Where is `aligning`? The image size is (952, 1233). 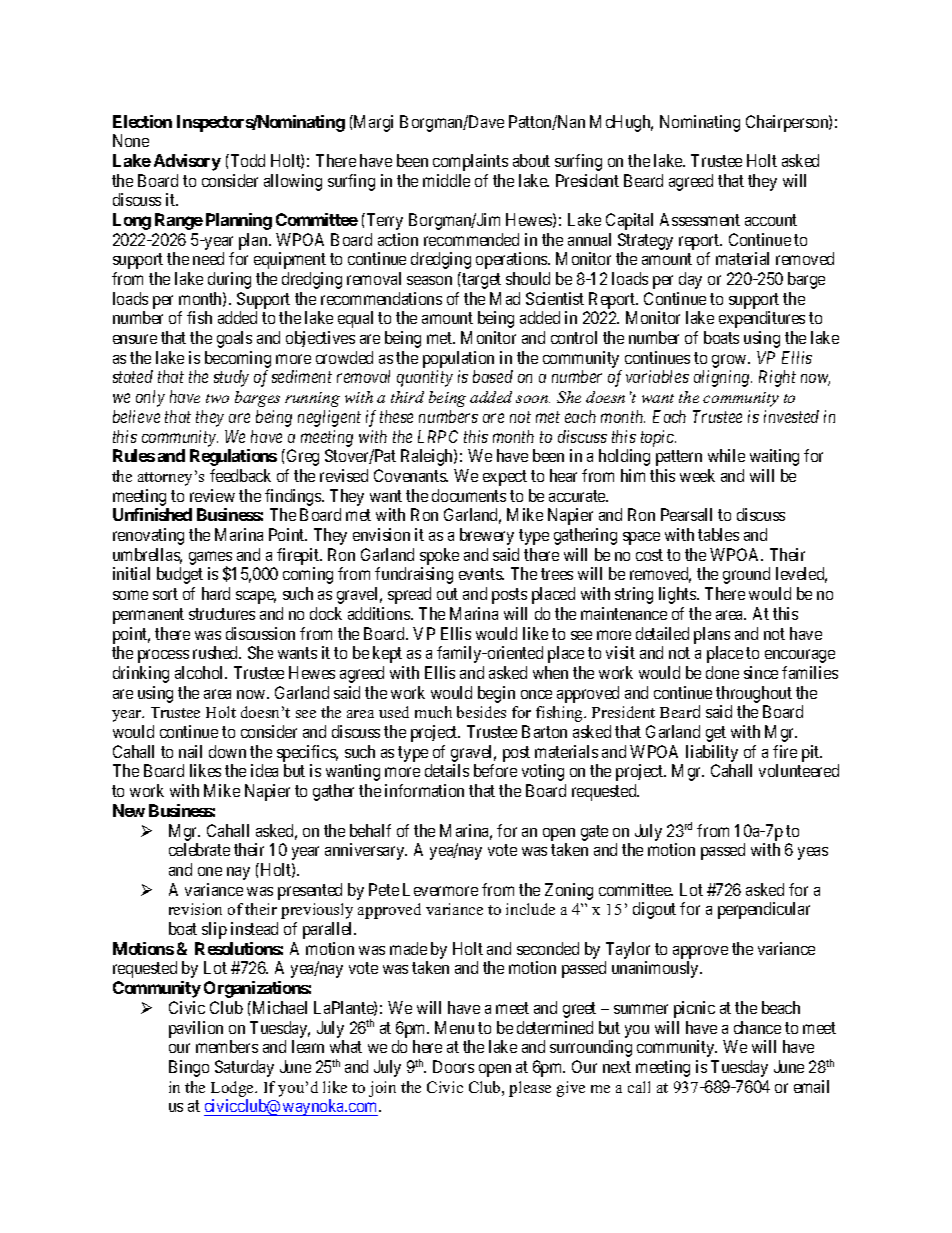
aligning is located at coordinates (723, 378).
